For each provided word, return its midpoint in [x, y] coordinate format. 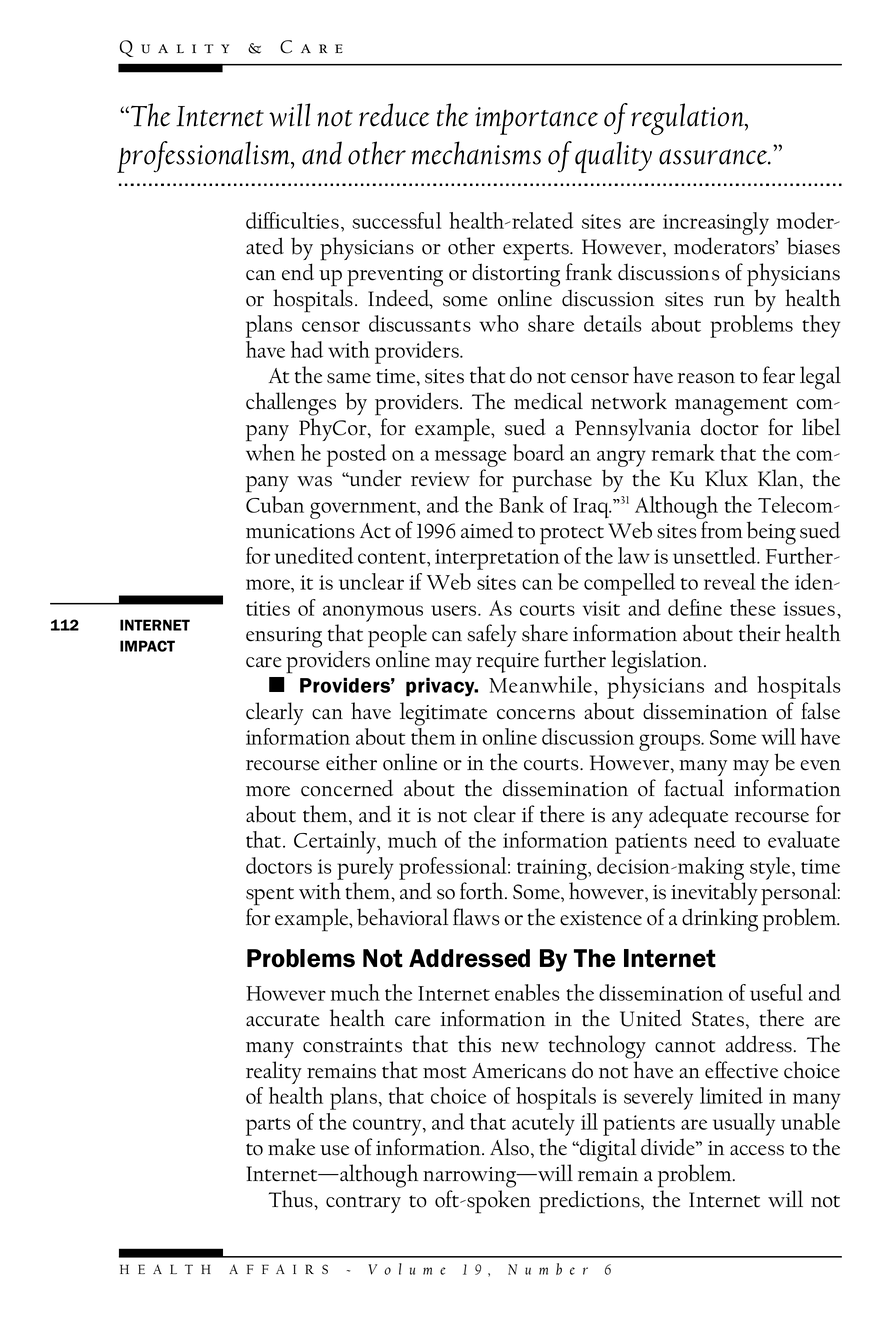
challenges [291, 404]
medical [548, 401]
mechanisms [476, 153]
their [760, 633]
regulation [688, 119]
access [757, 1150]
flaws [476, 917]
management [731, 406]
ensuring [284, 637]
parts [268, 1127]
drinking [720, 920]
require [507, 663]
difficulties [292, 220]
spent [270, 896]
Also [509, 1147]
